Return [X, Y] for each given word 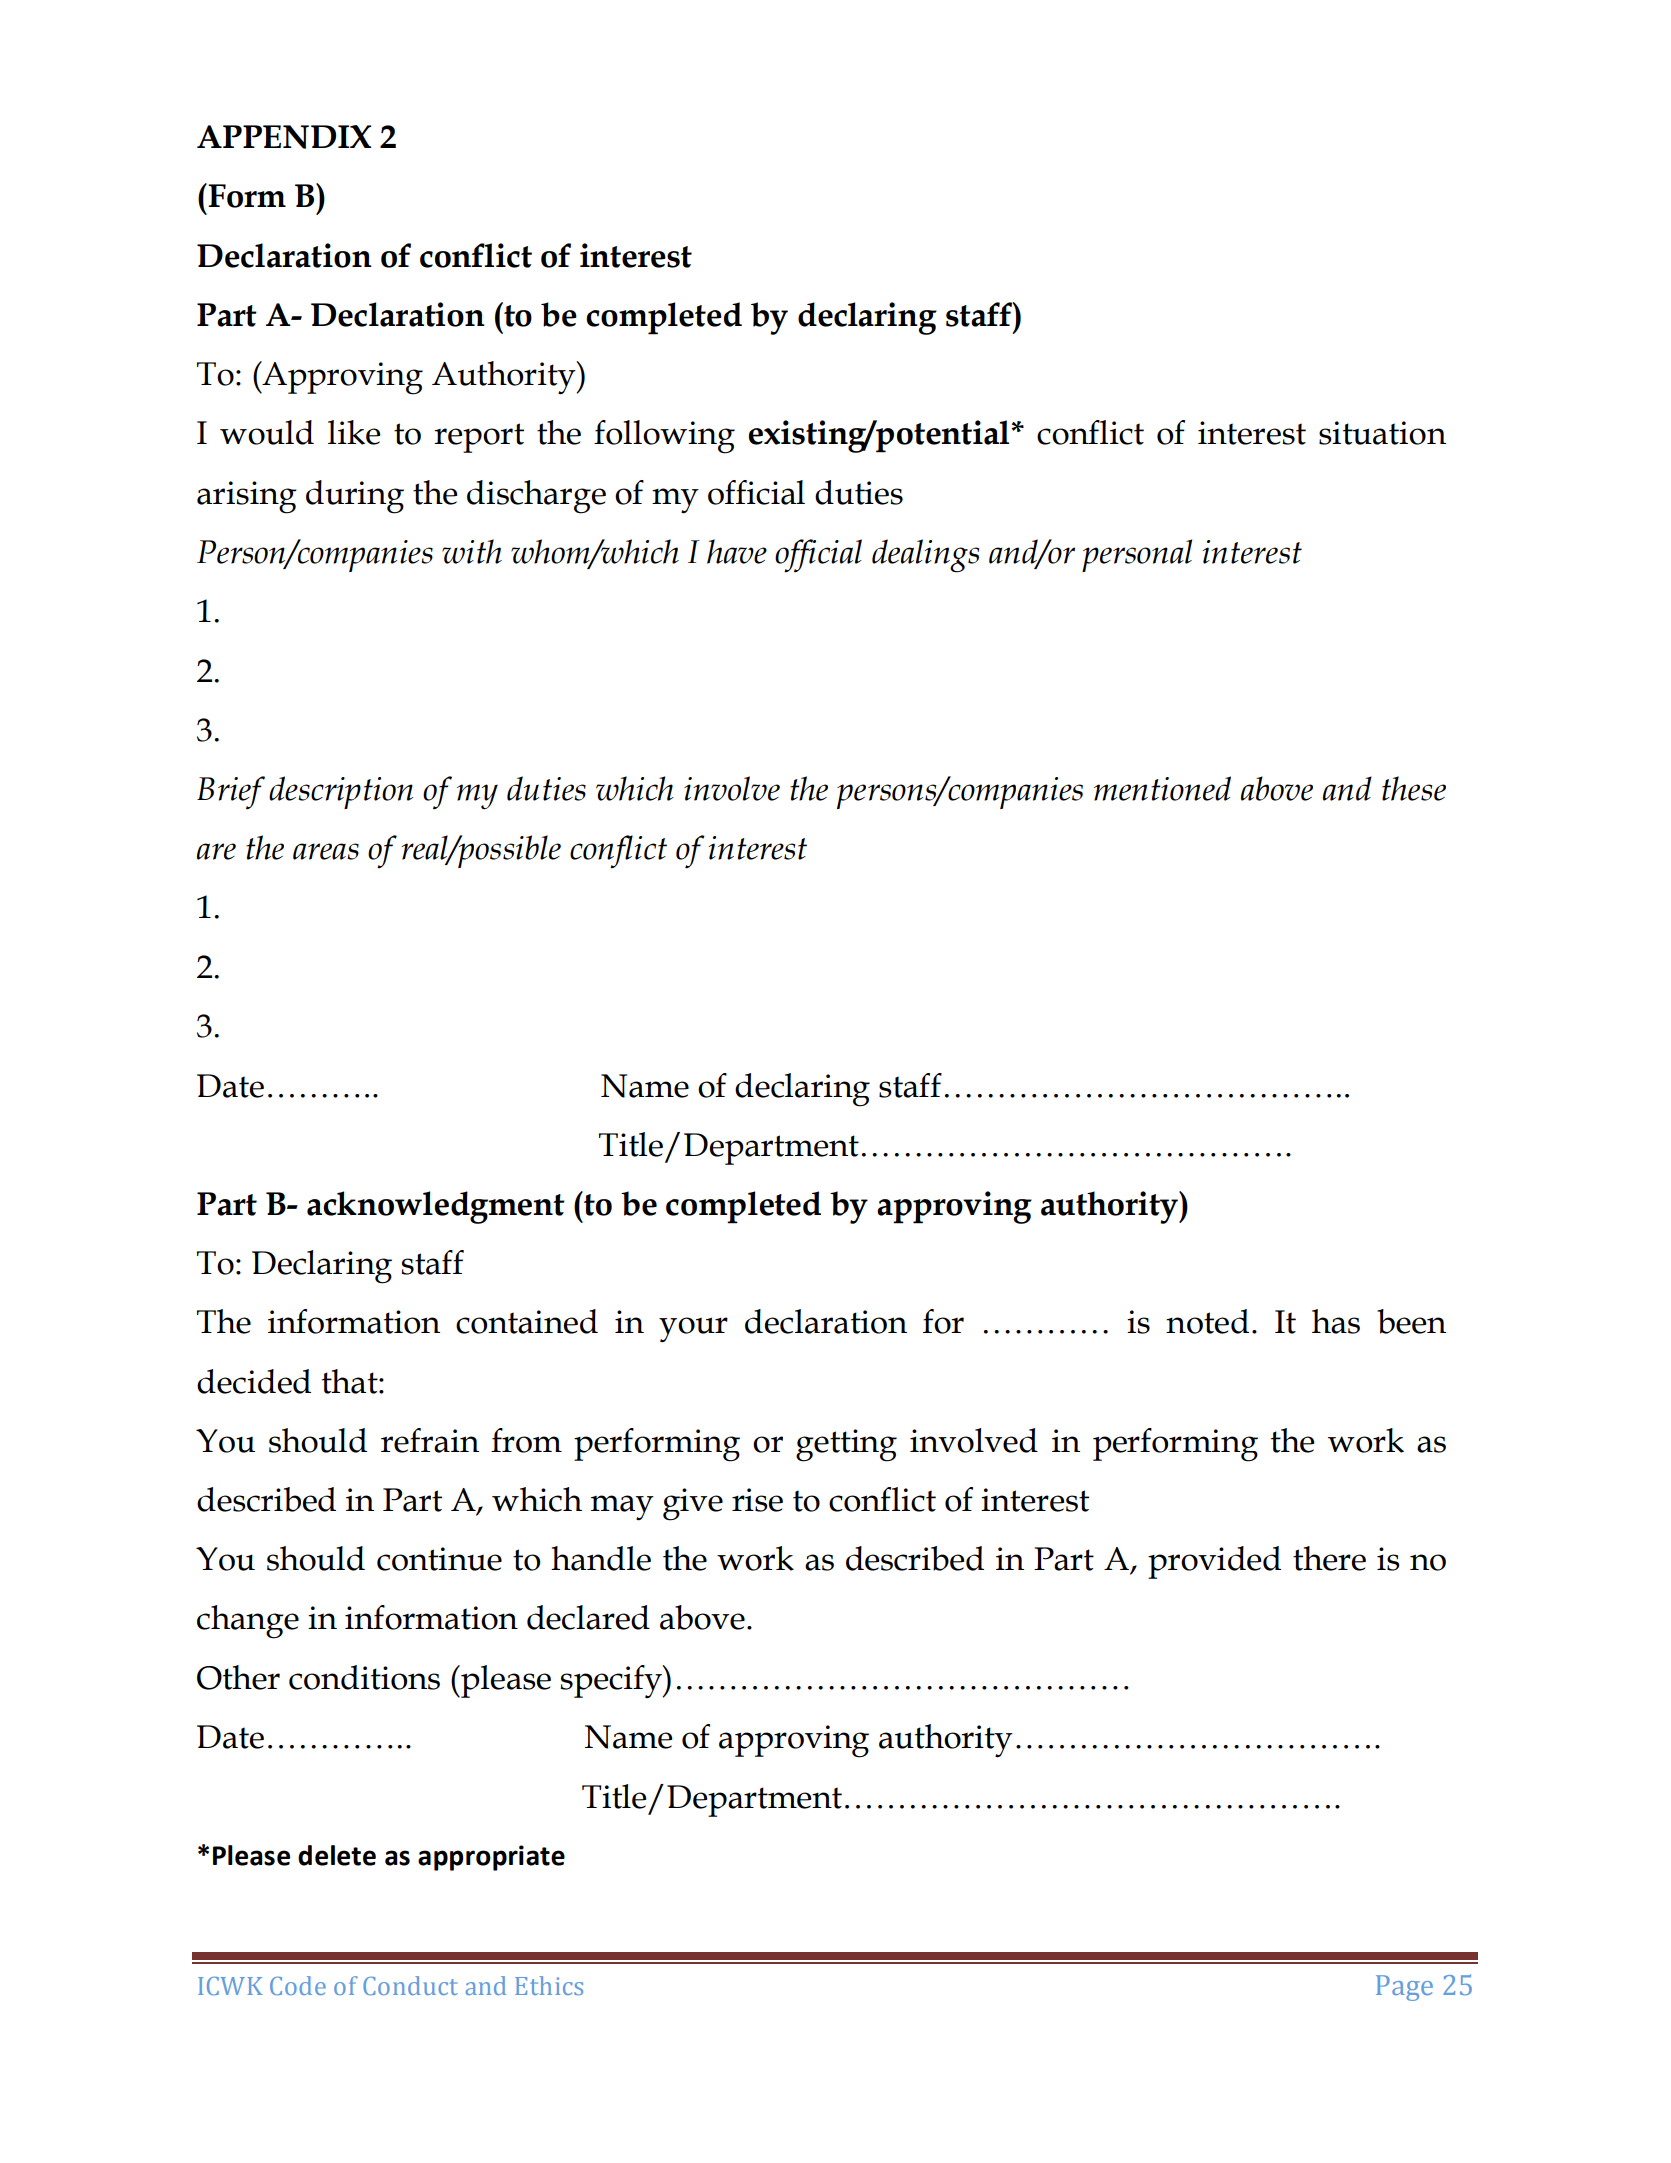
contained [527, 1321]
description [341, 792]
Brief [231, 793]
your [693, 1329]
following [664, 437]
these [1414, 788]
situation [1382, 433]
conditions [364, 1677]
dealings [925, 556]
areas [326, 851]
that [351, 1381]
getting [846, 1445]
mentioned [1162, 788]
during [355, 497]
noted [1207, 1321]
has [1336, 1321]
